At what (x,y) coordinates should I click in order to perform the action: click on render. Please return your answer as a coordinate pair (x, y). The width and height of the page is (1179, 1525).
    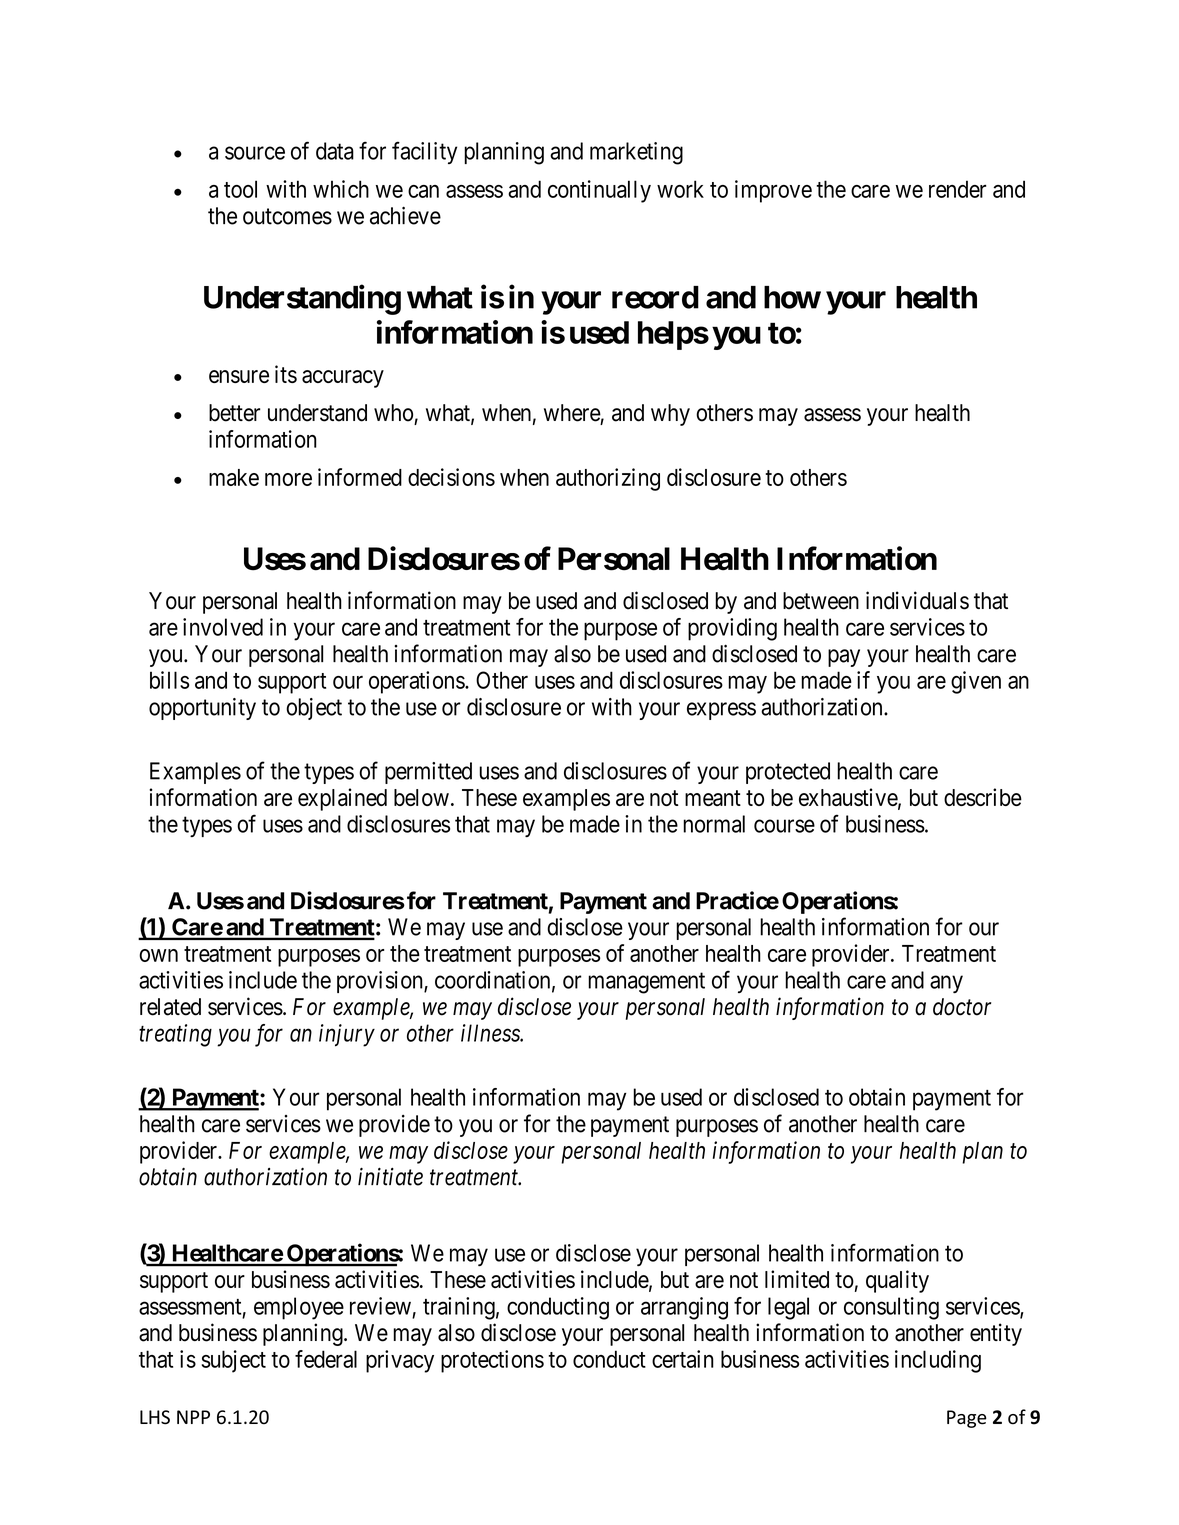
    Looking at the image, I should click on (957, 189).
